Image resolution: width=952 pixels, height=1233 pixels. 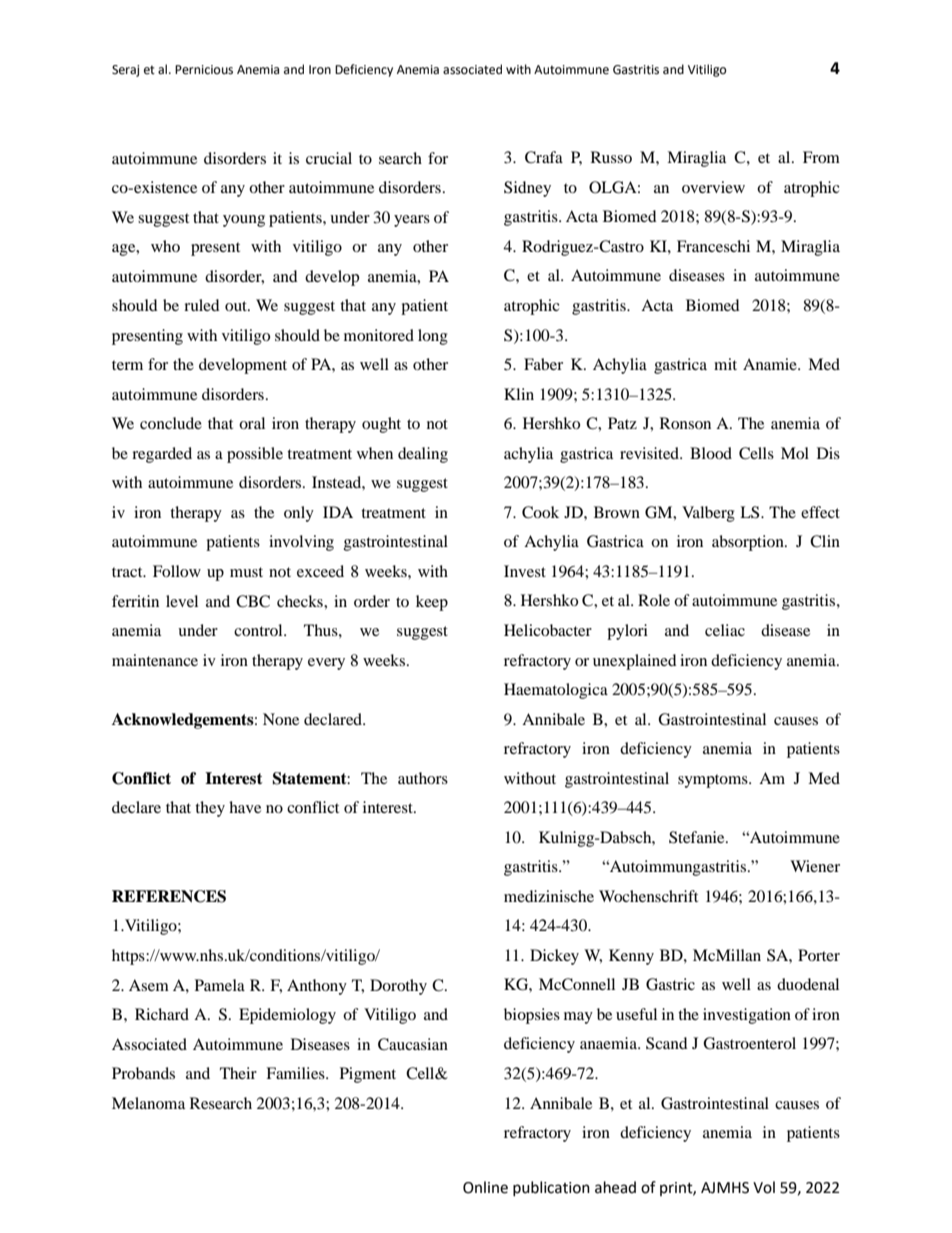 I want to click on possible, so click(x=255, y=455).
